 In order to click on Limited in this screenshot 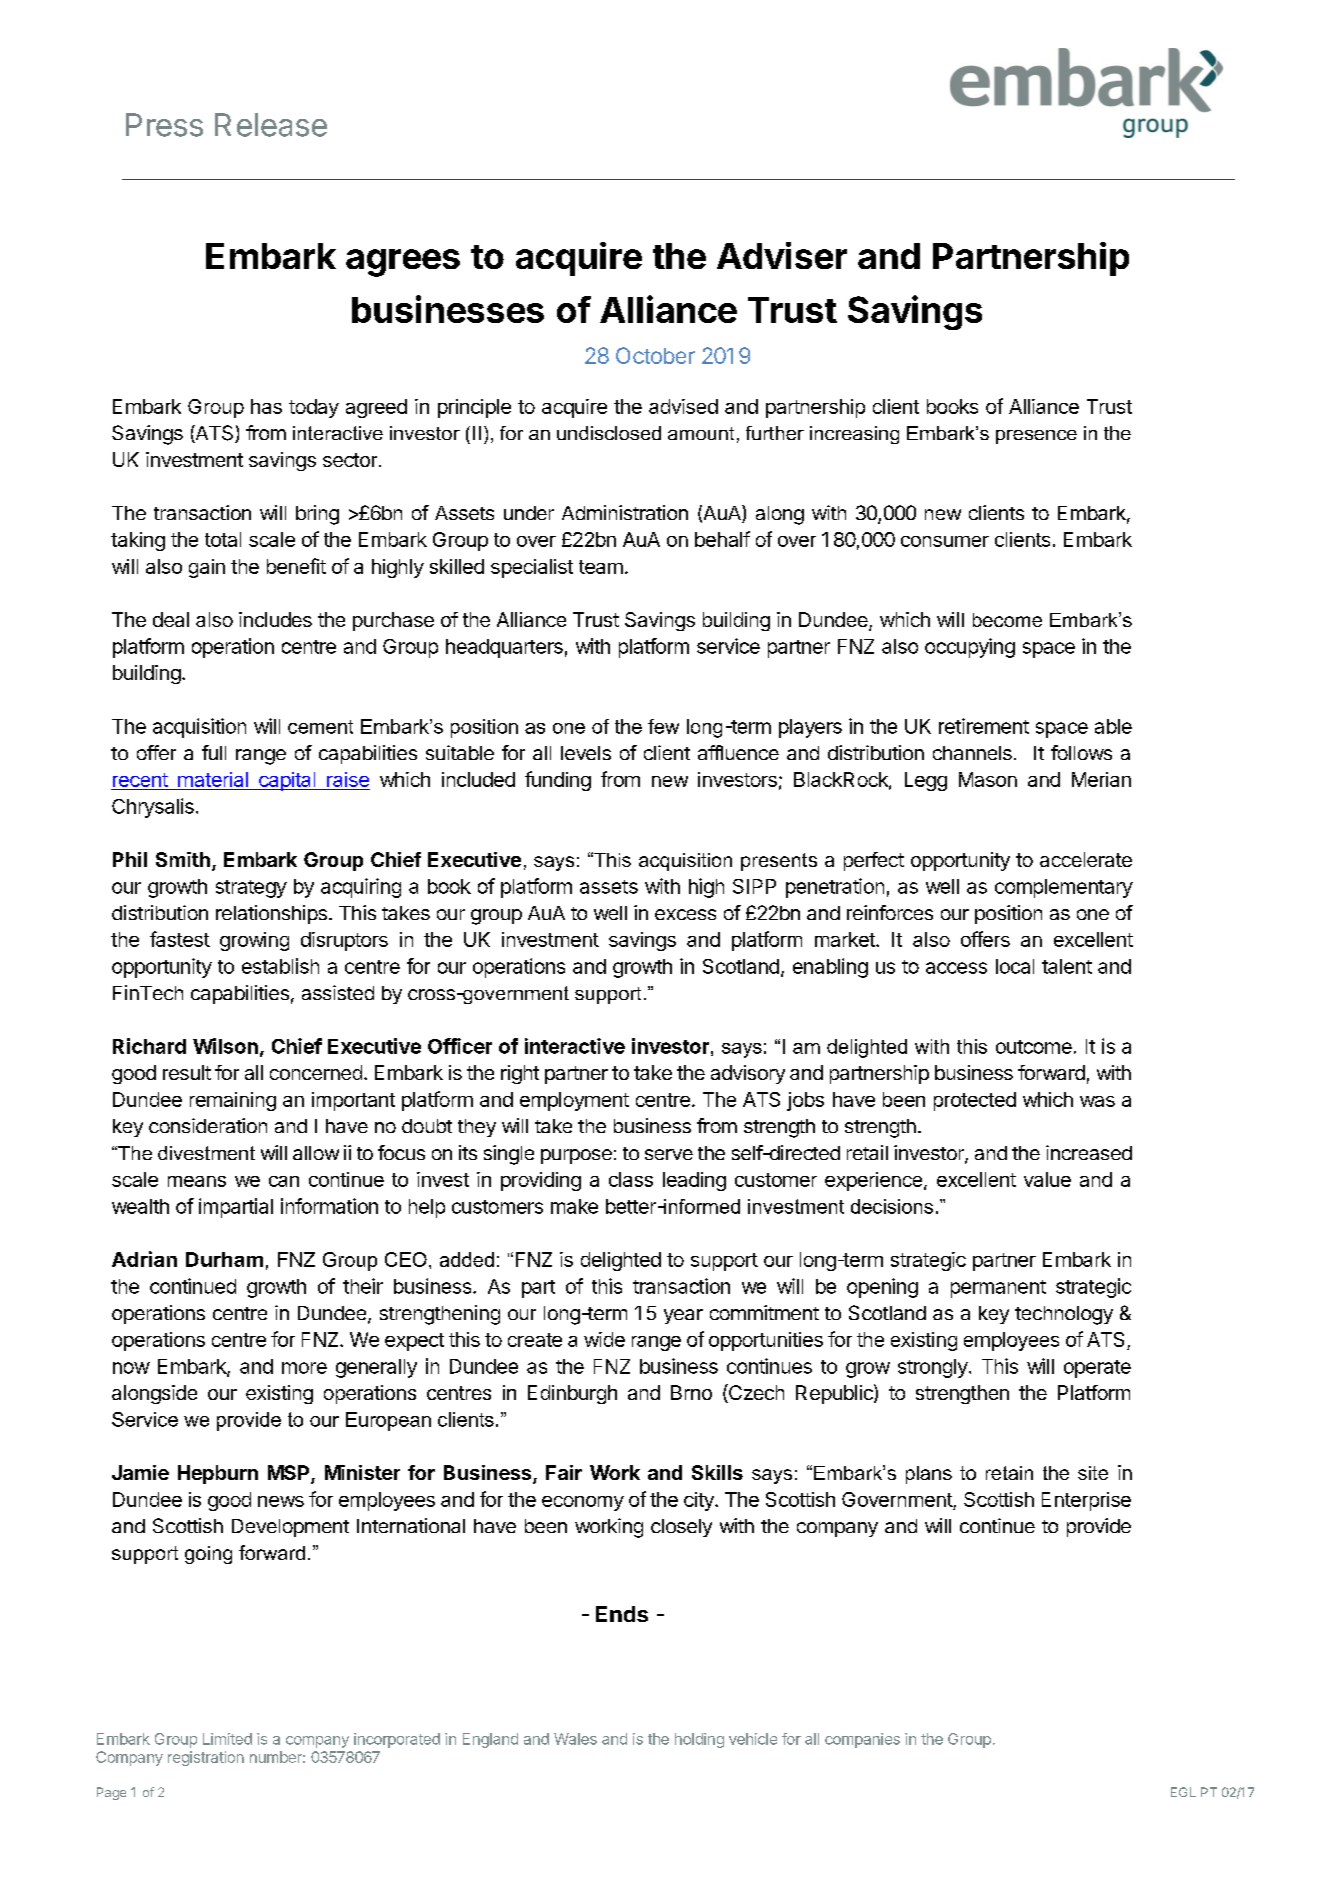, I will do `click(227, 1739)`.
